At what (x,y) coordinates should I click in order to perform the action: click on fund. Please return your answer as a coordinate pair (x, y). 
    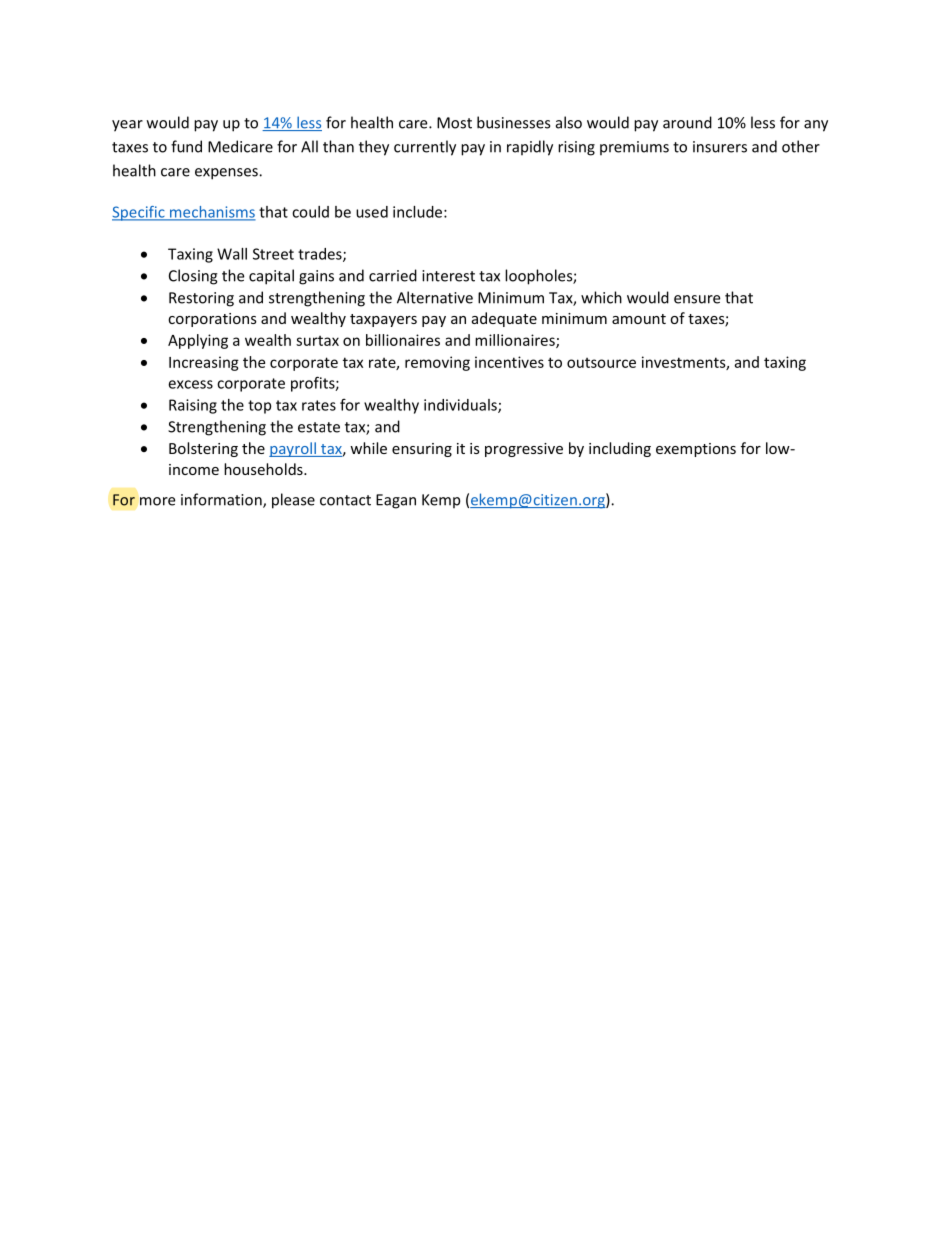
    Looking at the image, I should click on (186, 146).
